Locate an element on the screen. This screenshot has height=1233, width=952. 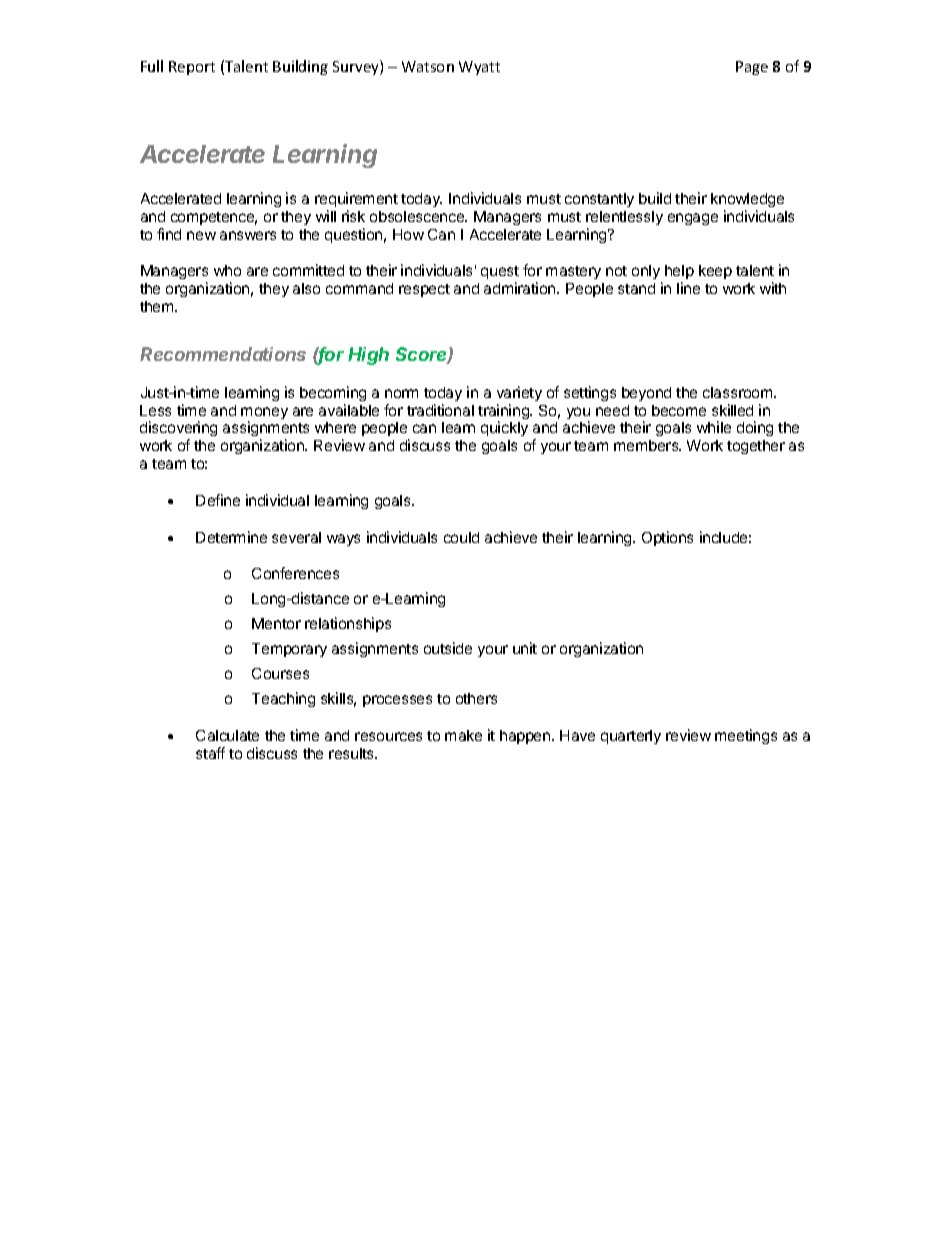
traditional is located at coordinates (440, 410).
